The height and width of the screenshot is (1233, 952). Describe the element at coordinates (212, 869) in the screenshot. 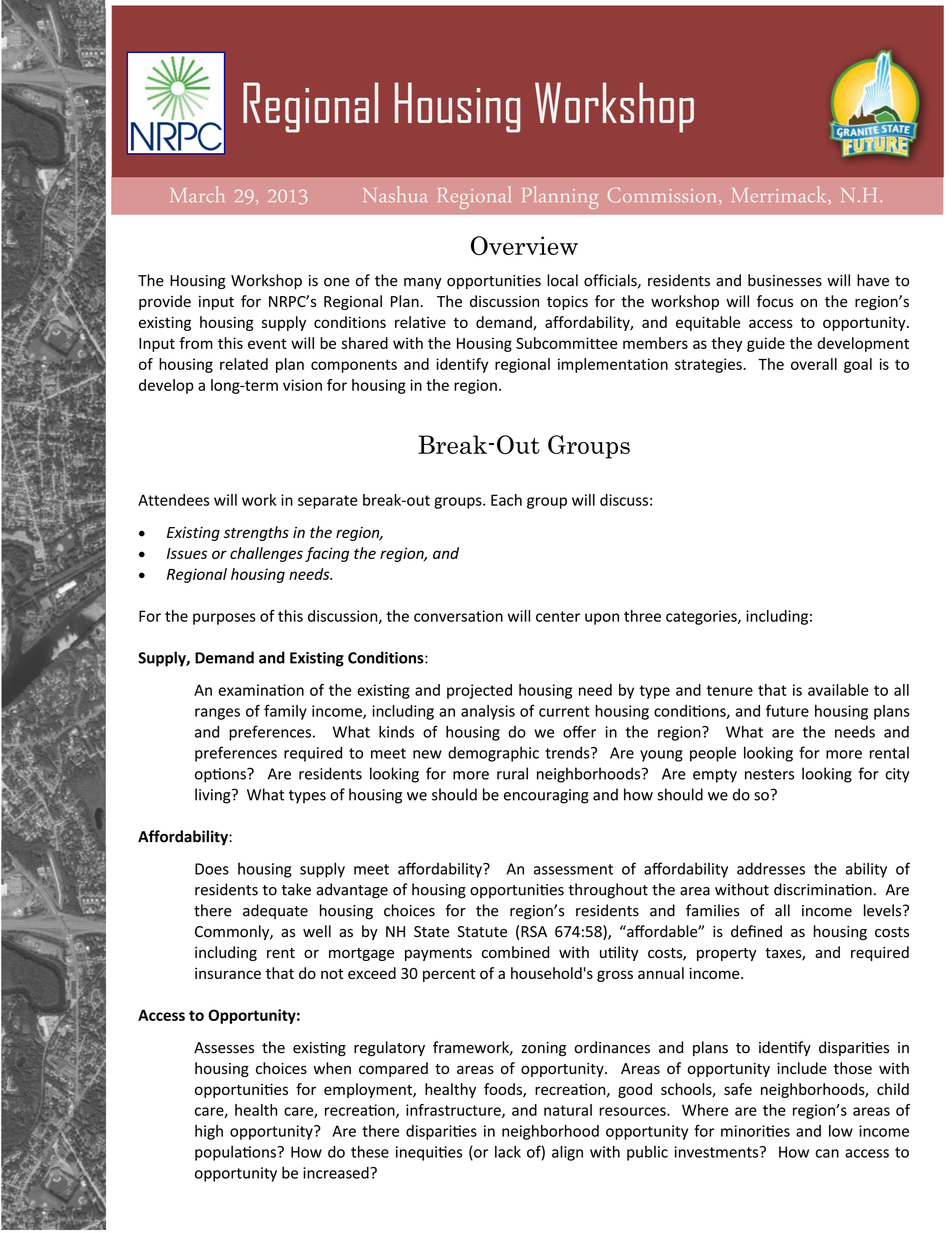

I see `Does` at that location.
